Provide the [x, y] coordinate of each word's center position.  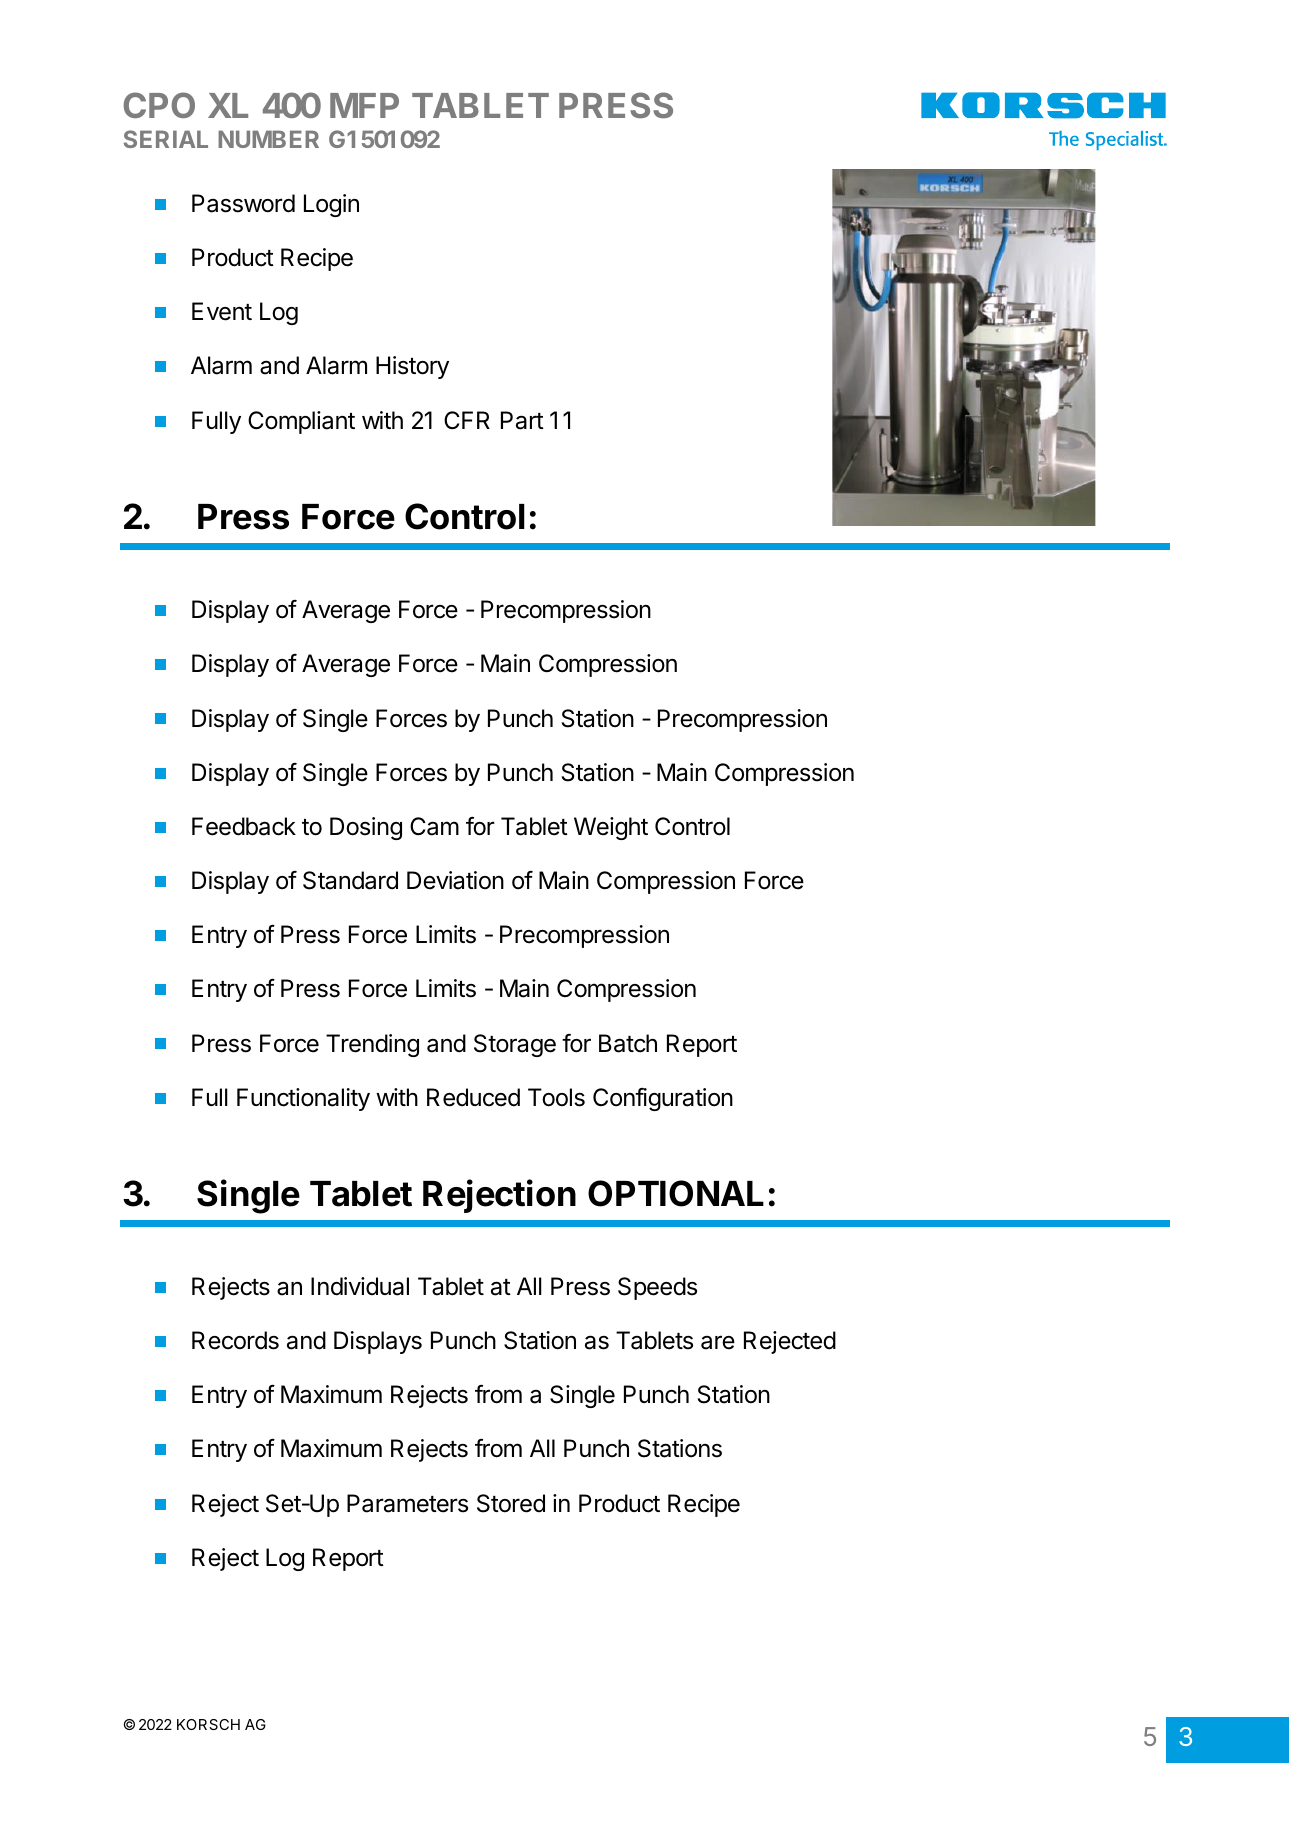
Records [235, 1340]
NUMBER [268, 139]
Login [331, 205]
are [718, 1342]
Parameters [407, 1503]
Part [522, 420]
